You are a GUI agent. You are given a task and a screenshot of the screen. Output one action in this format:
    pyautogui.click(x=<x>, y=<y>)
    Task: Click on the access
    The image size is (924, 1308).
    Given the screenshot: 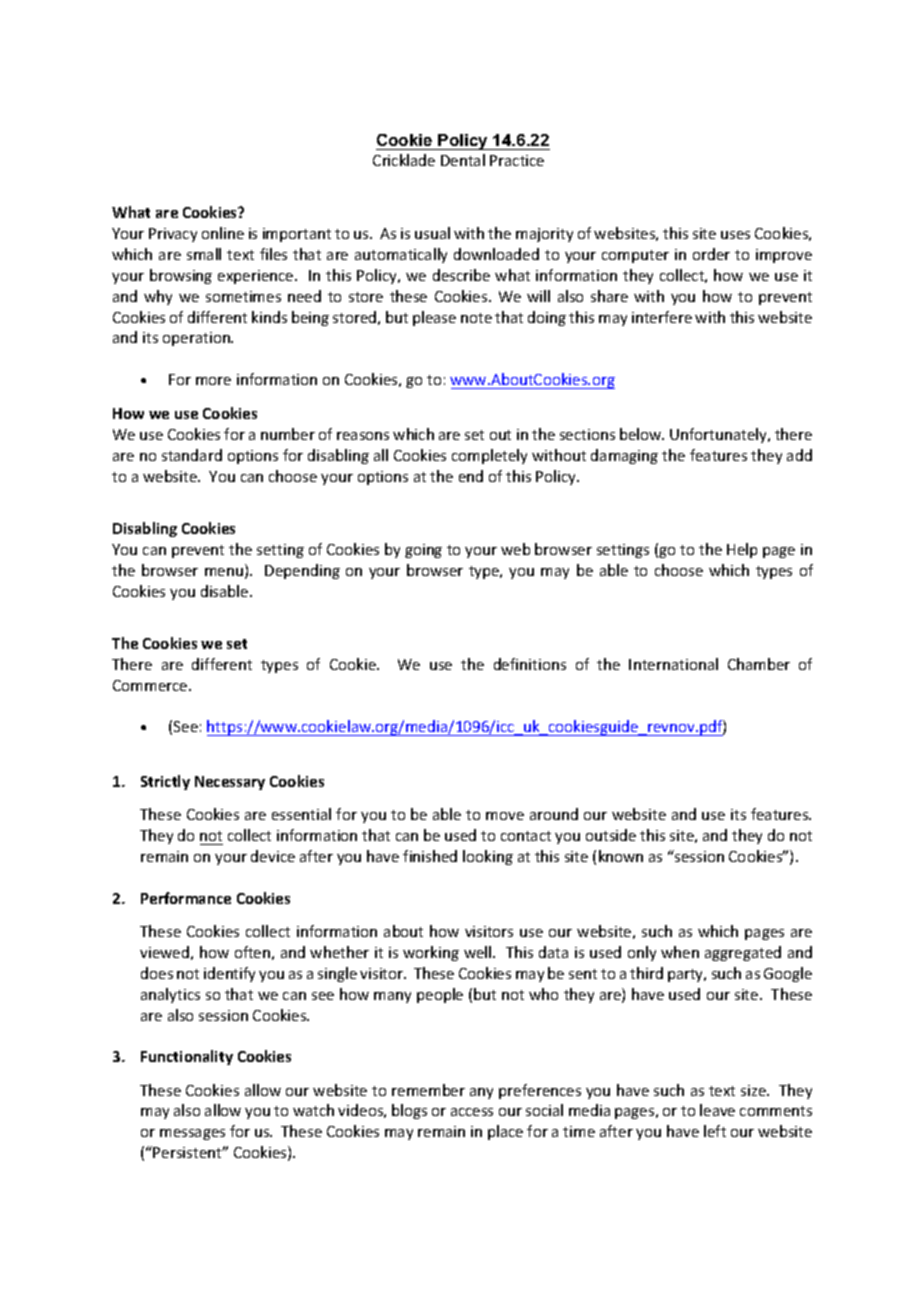 What is the action you would take?
    pyautogui.click(x=472, y=1112)
